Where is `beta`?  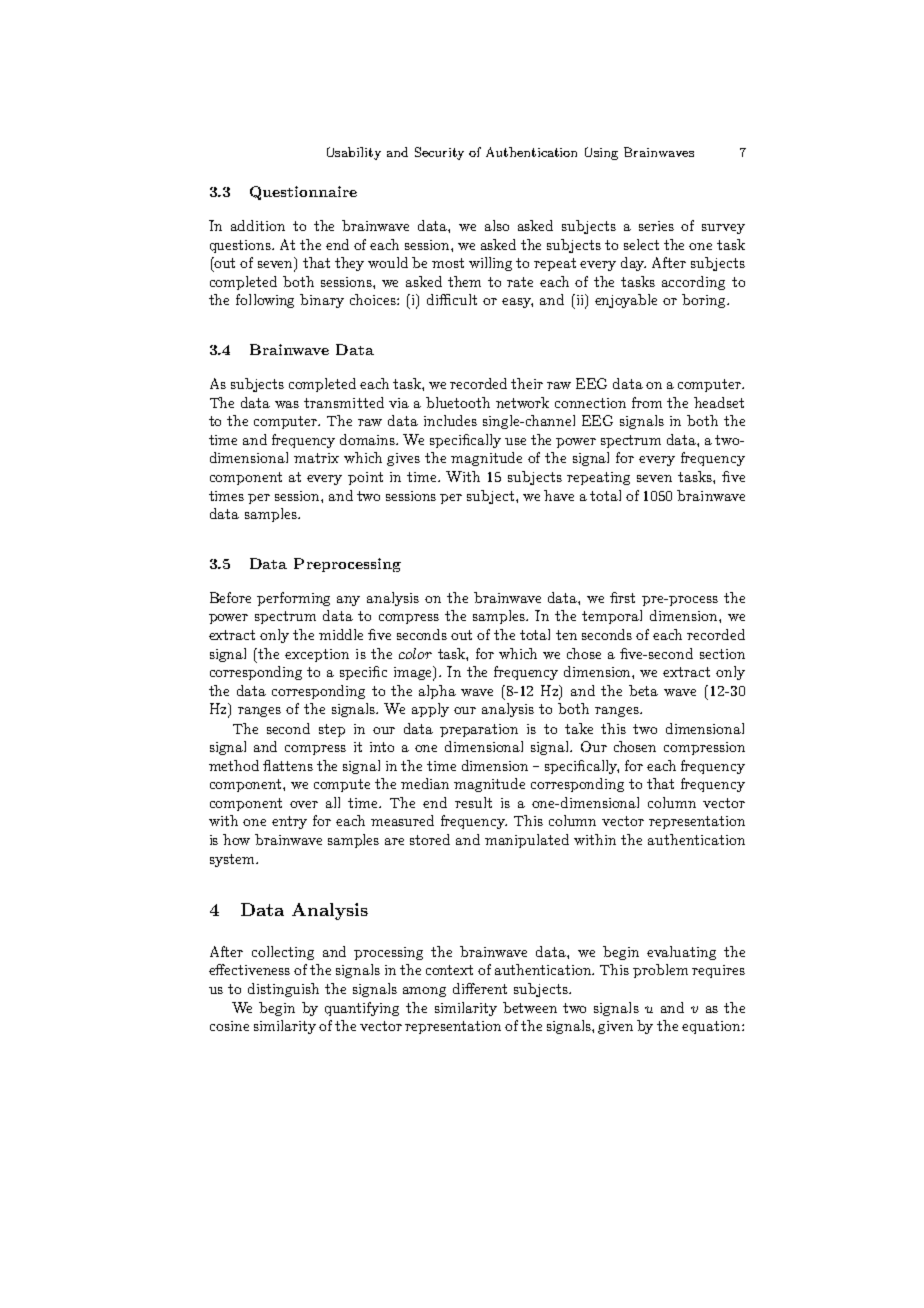
beta is located at coordinates (643, 690).
